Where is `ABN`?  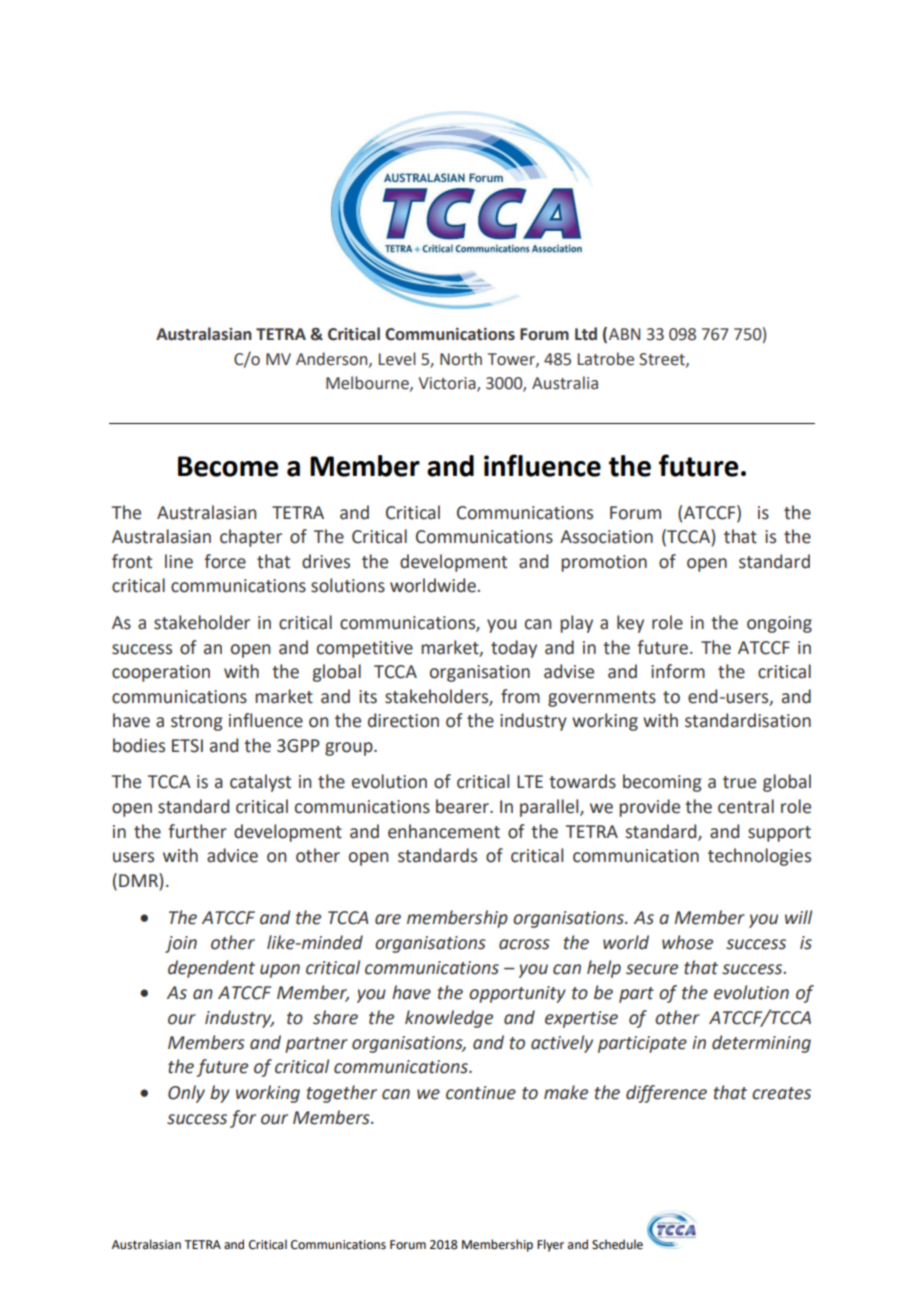
ABN is located at coordinates (624, 334).
